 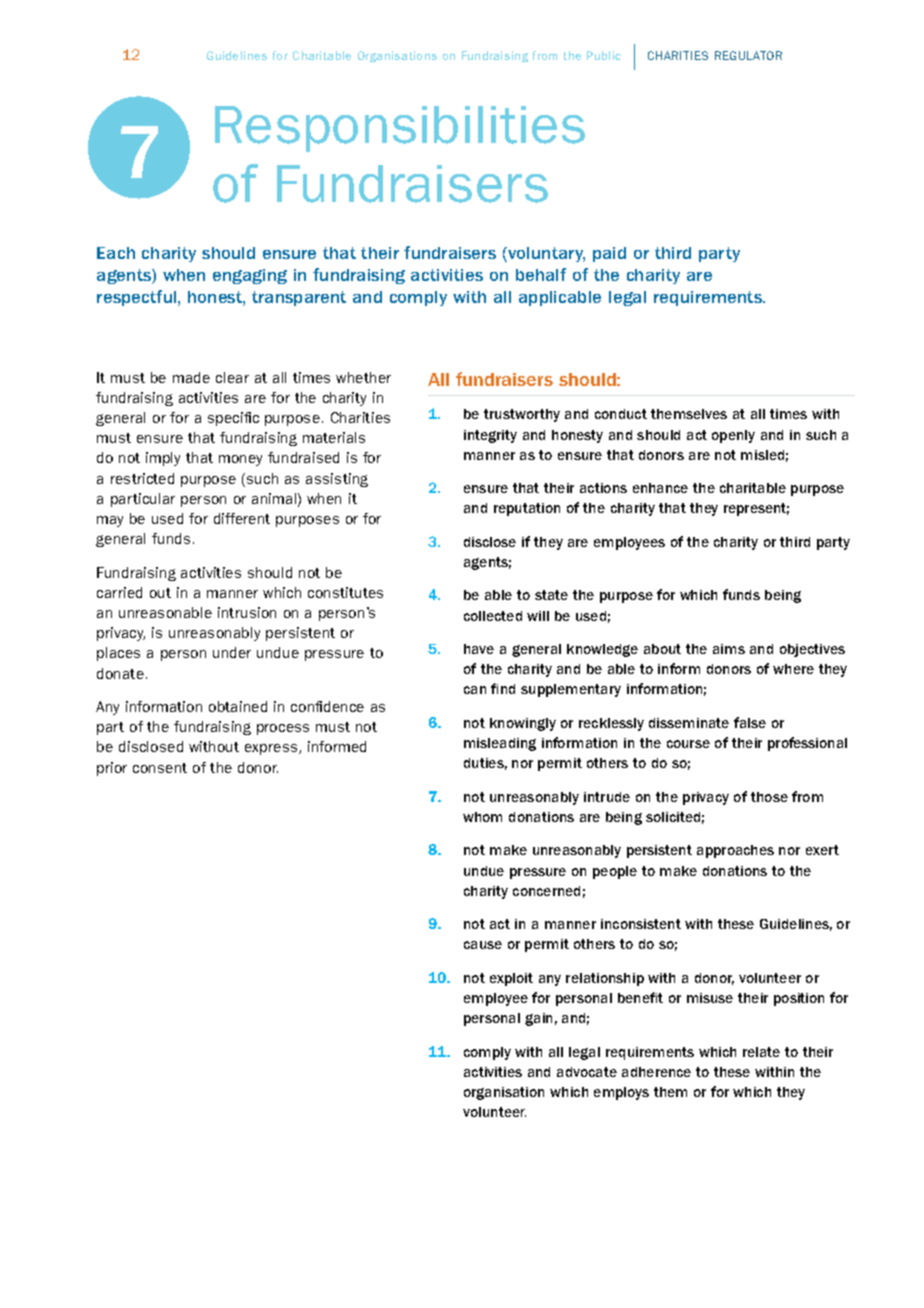 What do you see at coordinates (483, 945) in the screenshot?
I see `cause` at bounding box center [483, 945].
